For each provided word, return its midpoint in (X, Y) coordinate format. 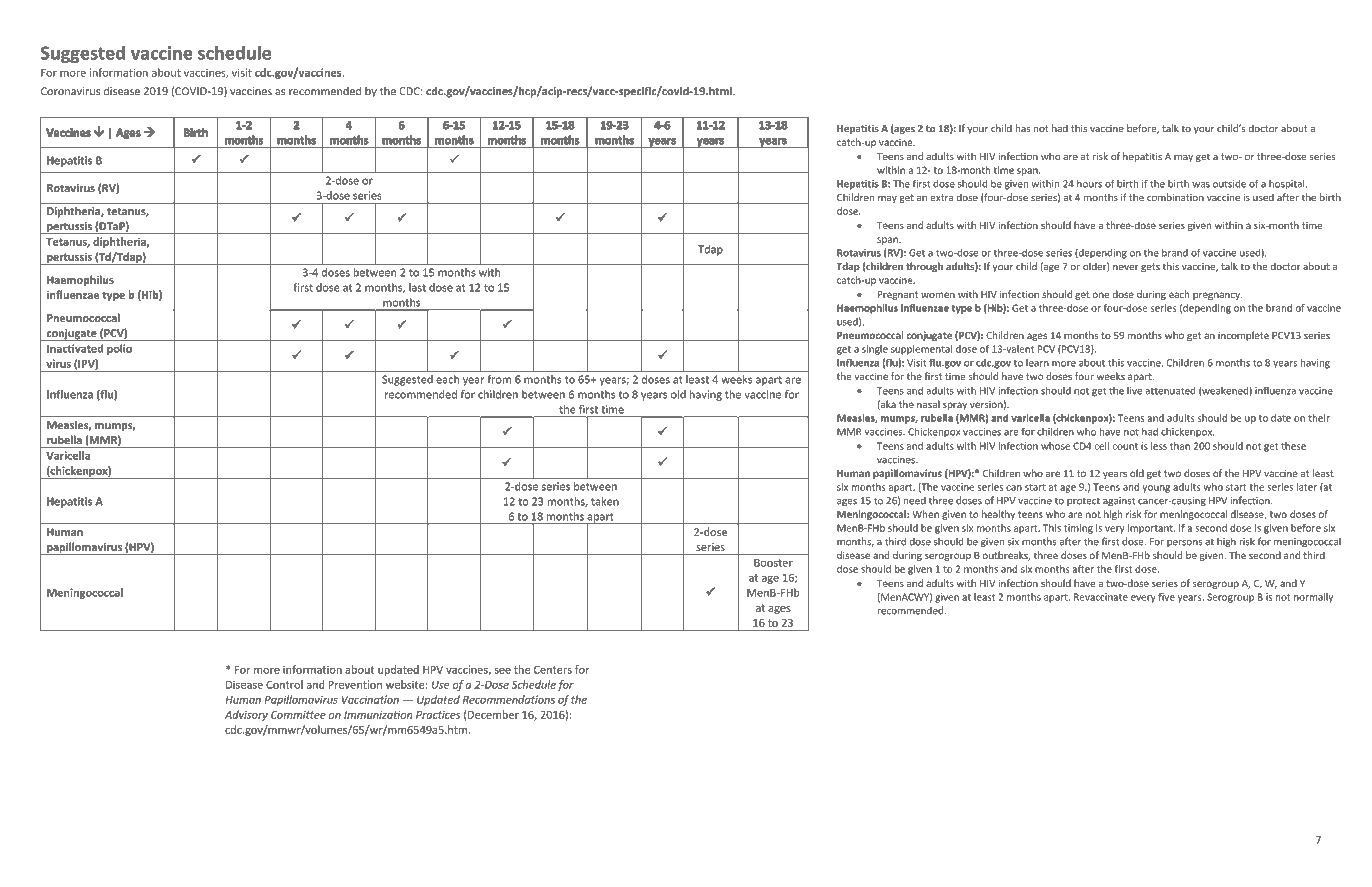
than (1180, 446)
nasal (928, 404)
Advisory (246, 715)
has (1023, 128)
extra (941, 198)
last (417, 287)
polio (119, 349)
